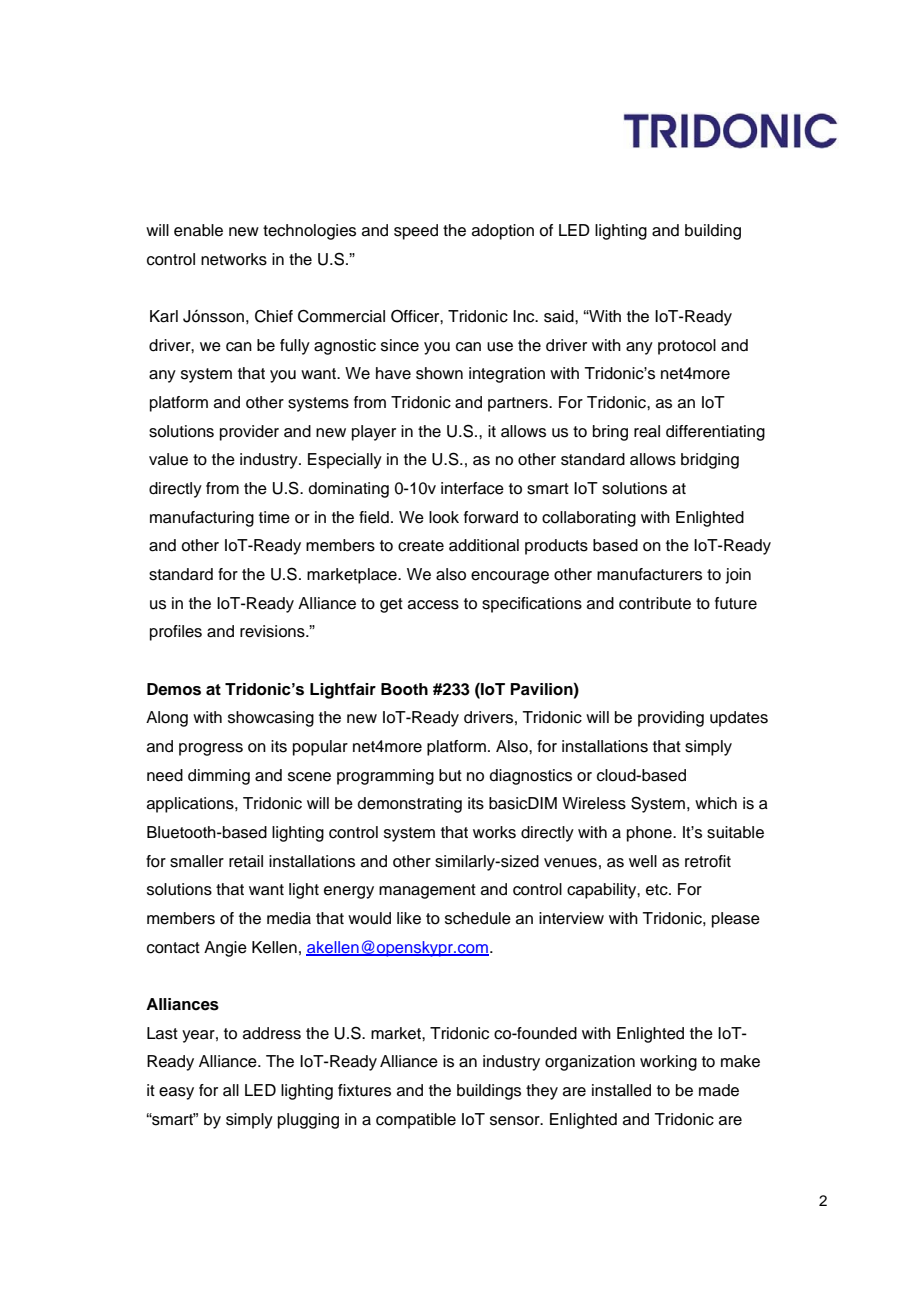  What do you see at coordinates (404, 689) in the screenshot?
I see `Booth` at bounding box center [404, 689].
